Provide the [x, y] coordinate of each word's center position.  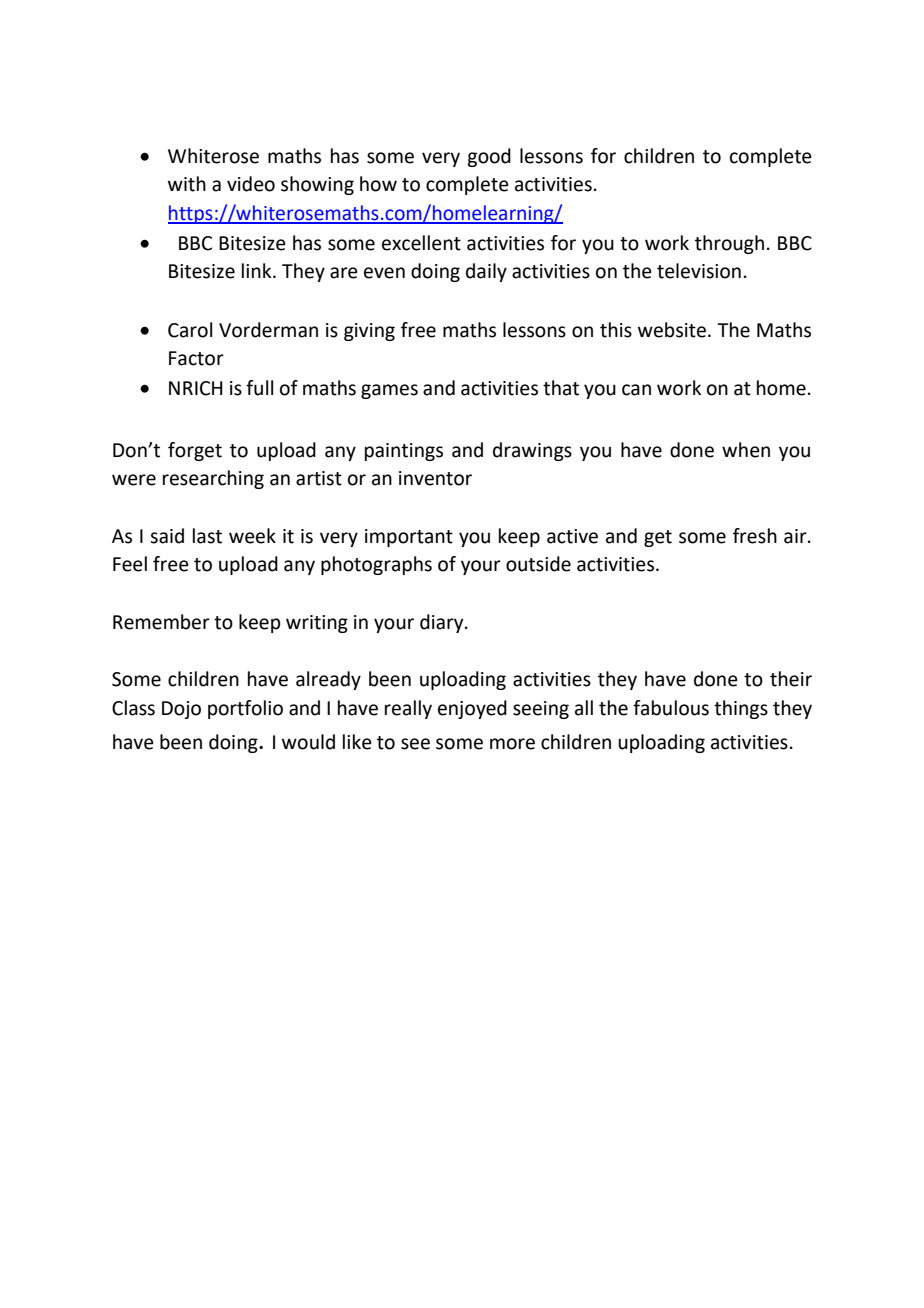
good [489, 157]
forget [195, 451]
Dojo [181, 710]
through [729, 244]
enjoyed [472, 709]
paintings [404, 452]
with [187, 184]
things [741, 709]
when [746, 450]
